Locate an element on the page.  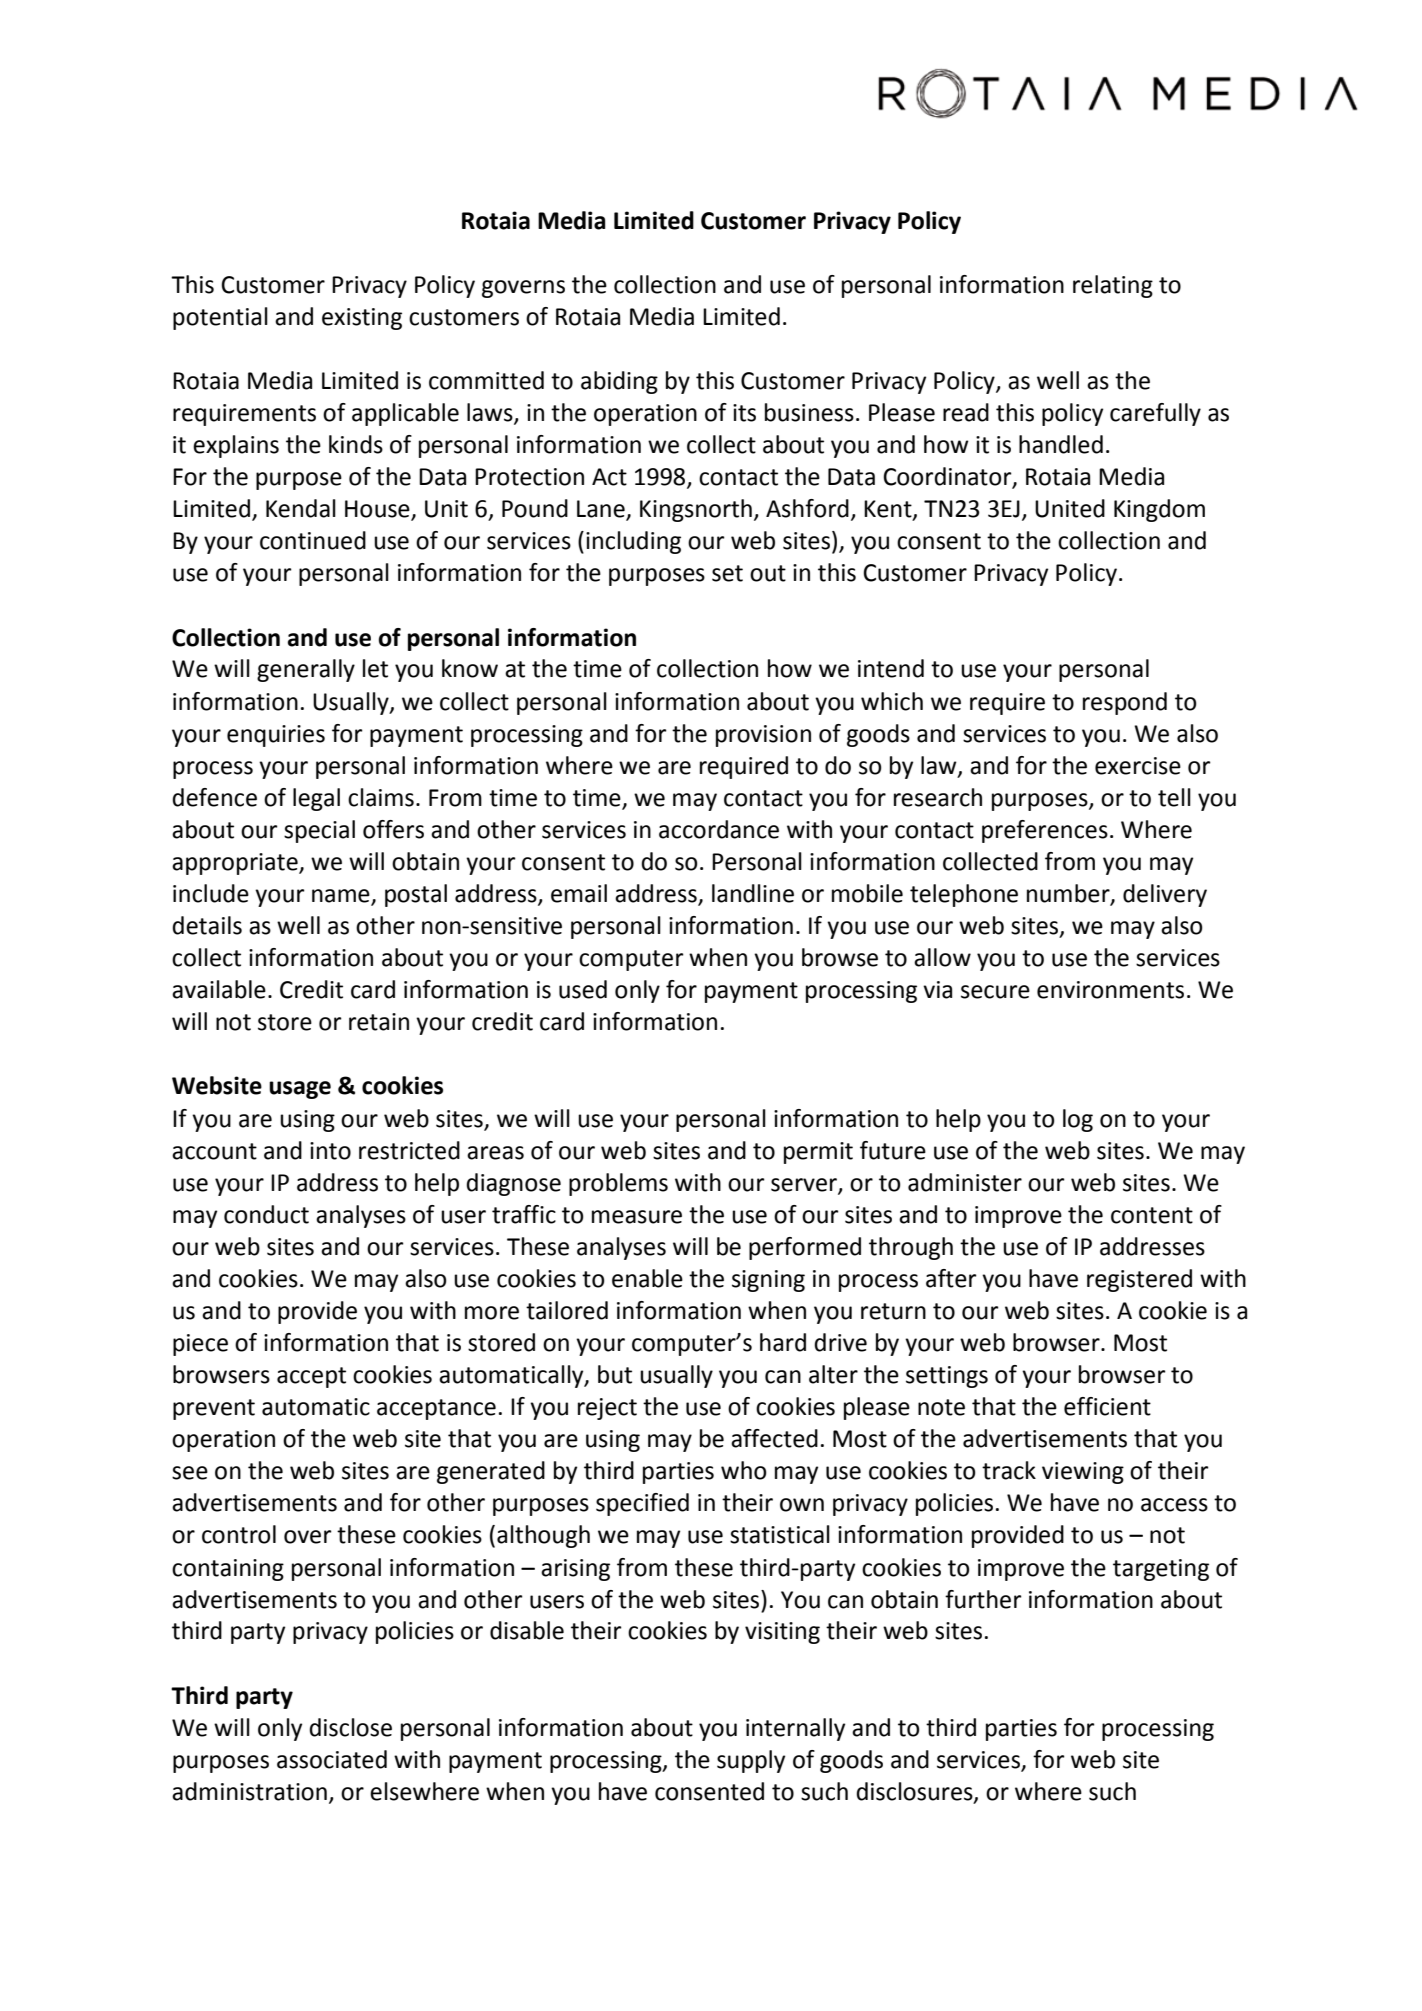
preferences is located at coordinates (1045, 831).
